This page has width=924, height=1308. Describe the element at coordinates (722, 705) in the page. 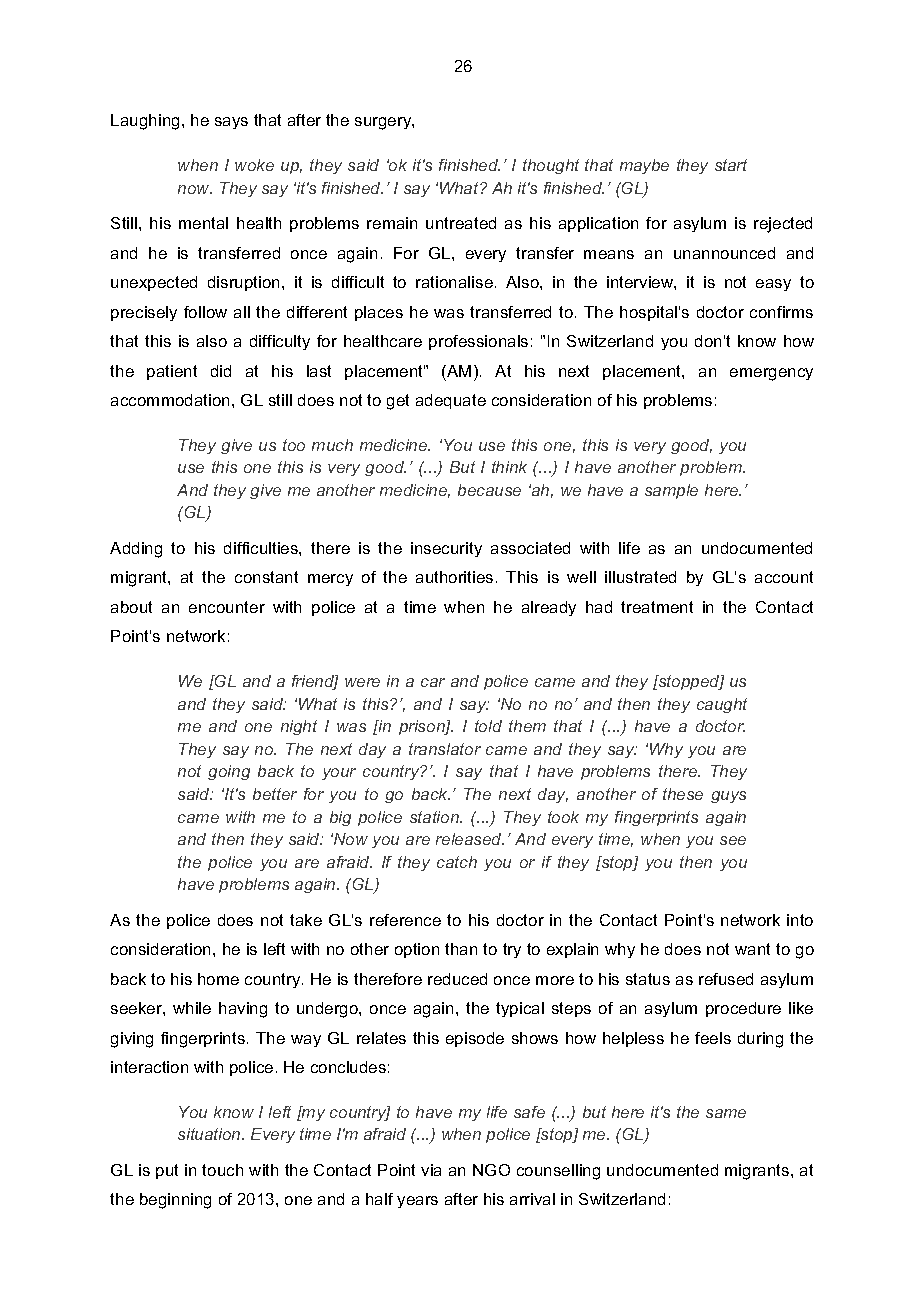

I see `caught` at that location.
